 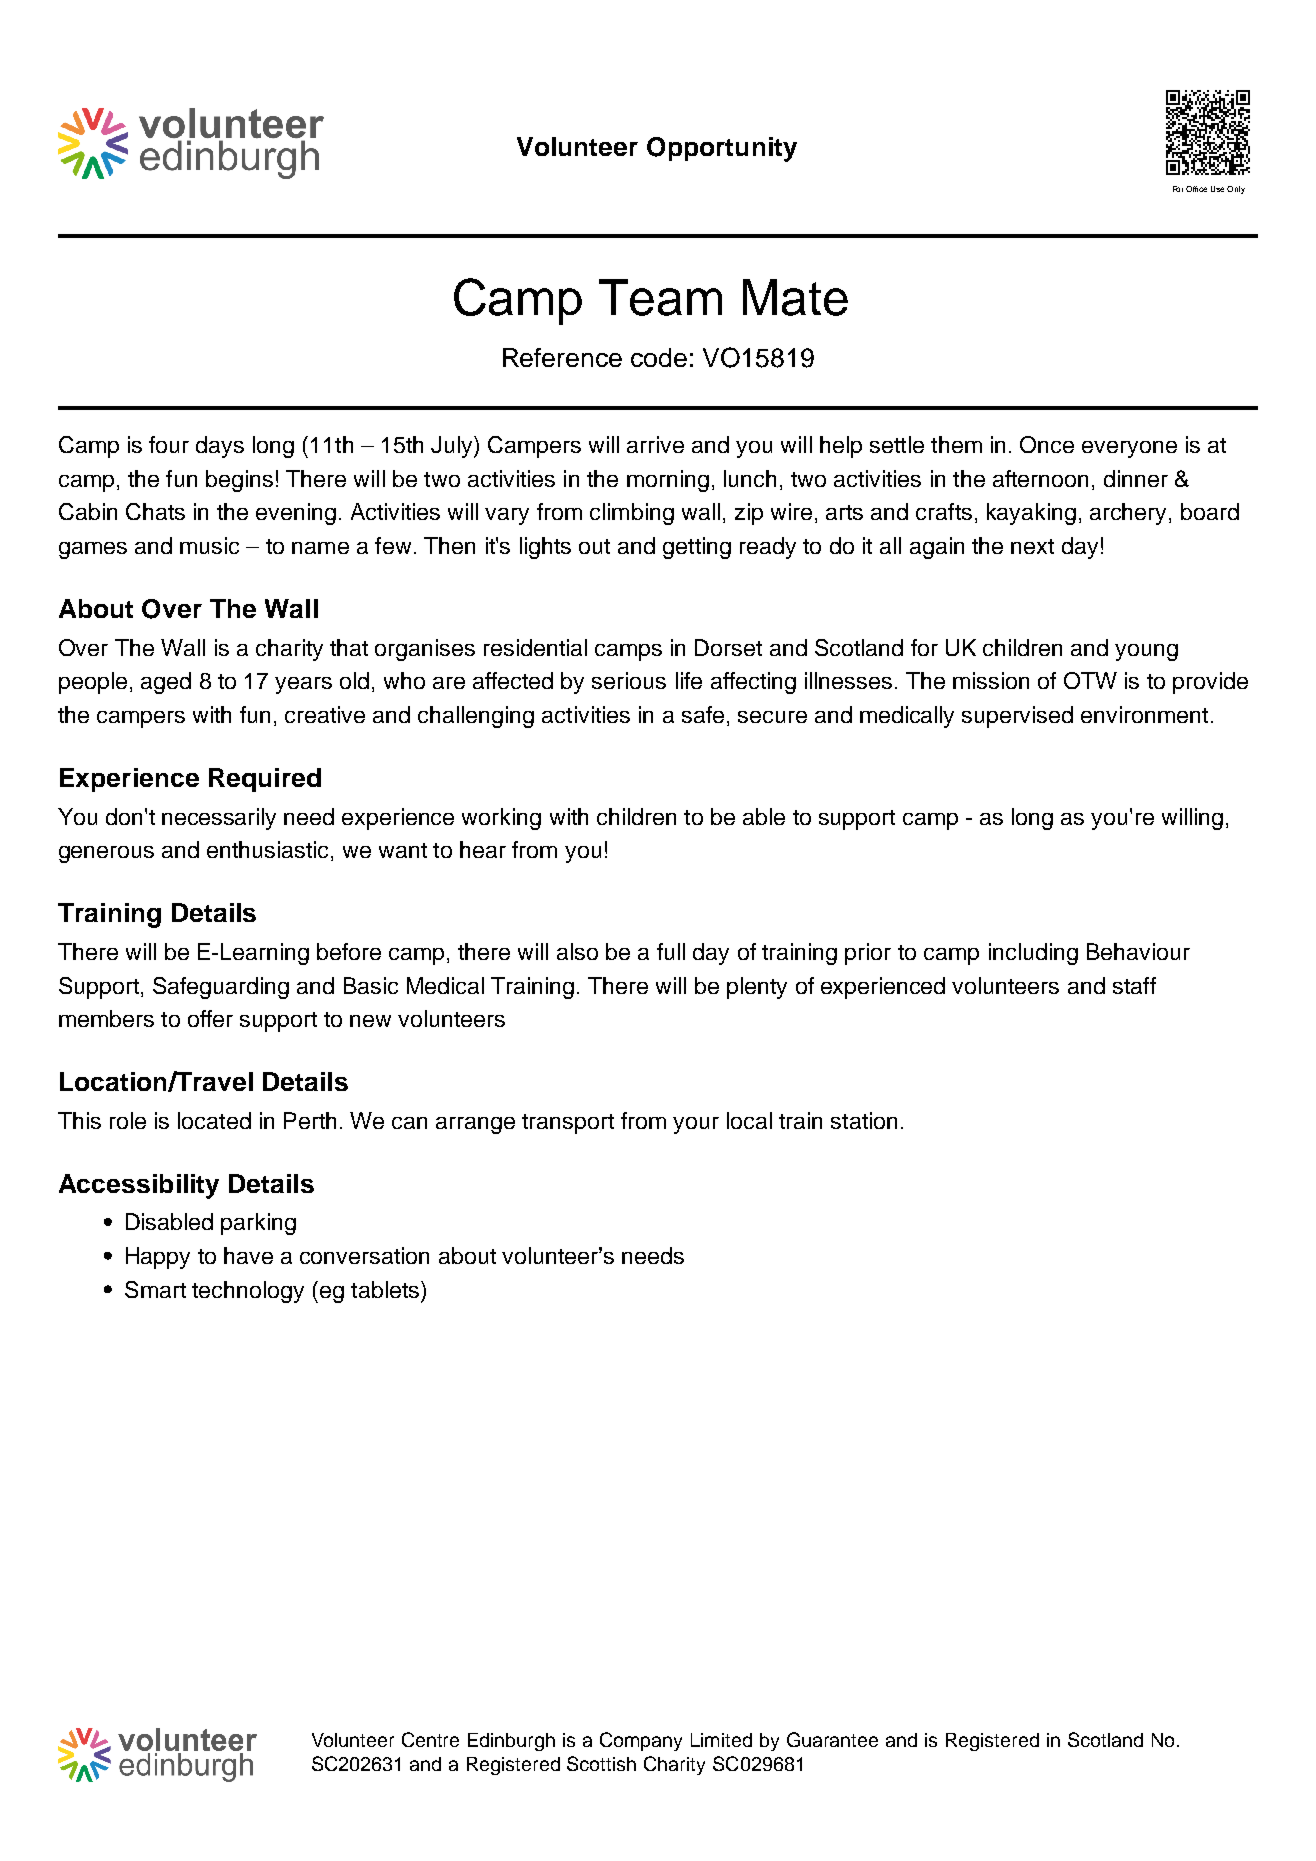 What do you see at coordinates (696, 1125) in the screenshot?
I see `your` at bounding box center [696, 1125].
